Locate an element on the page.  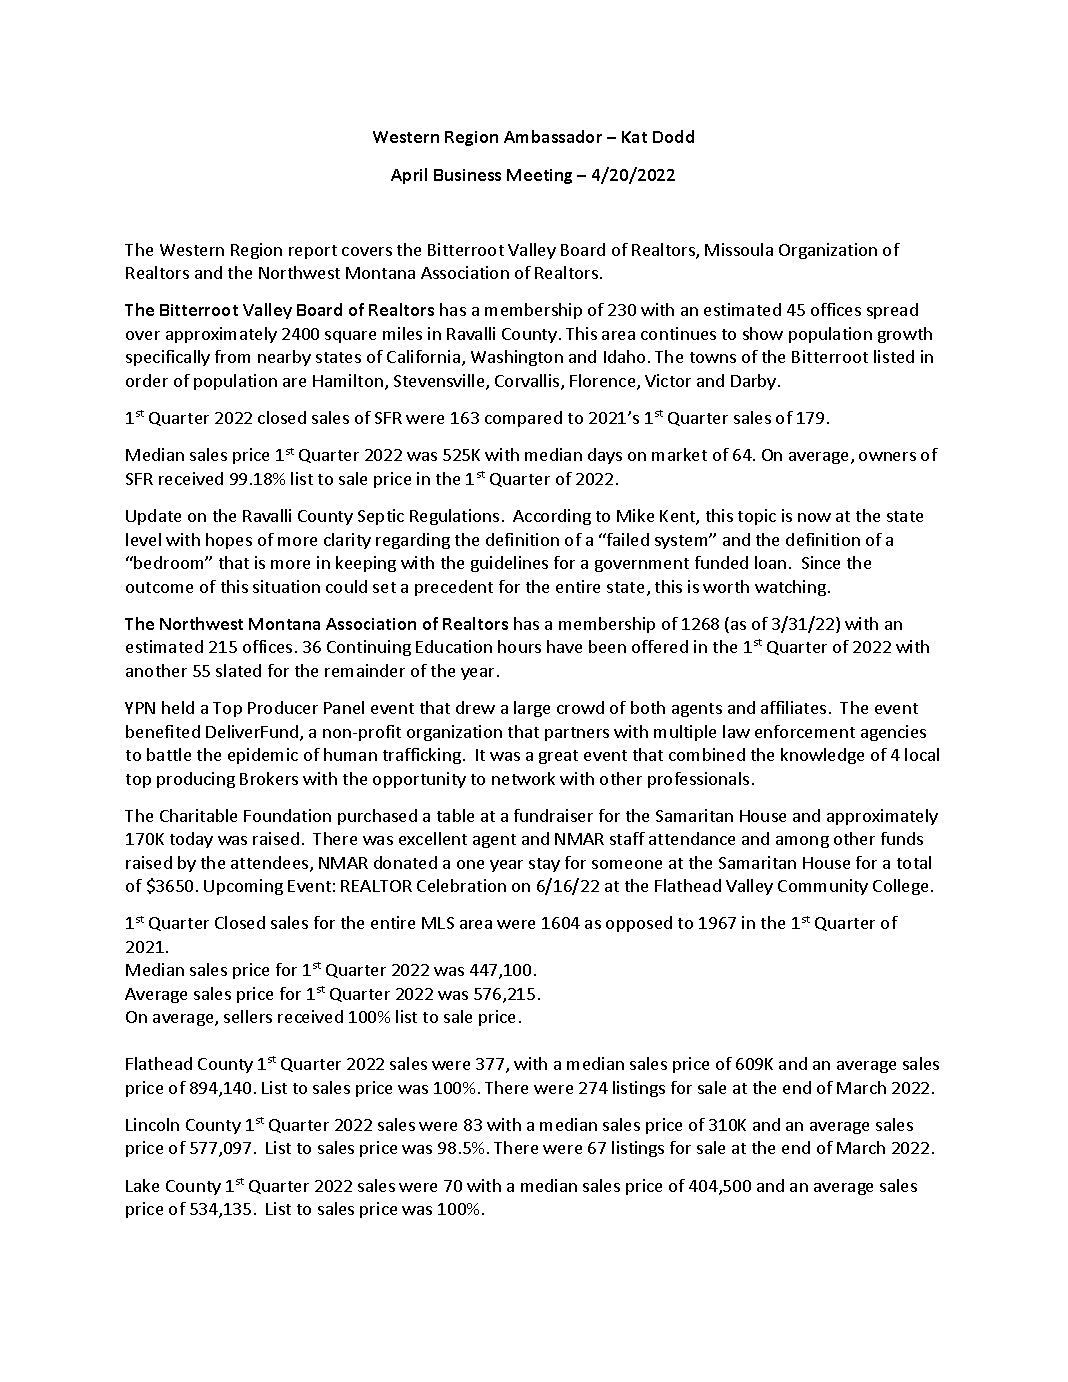
compared is located at coordinates (523, 419).
